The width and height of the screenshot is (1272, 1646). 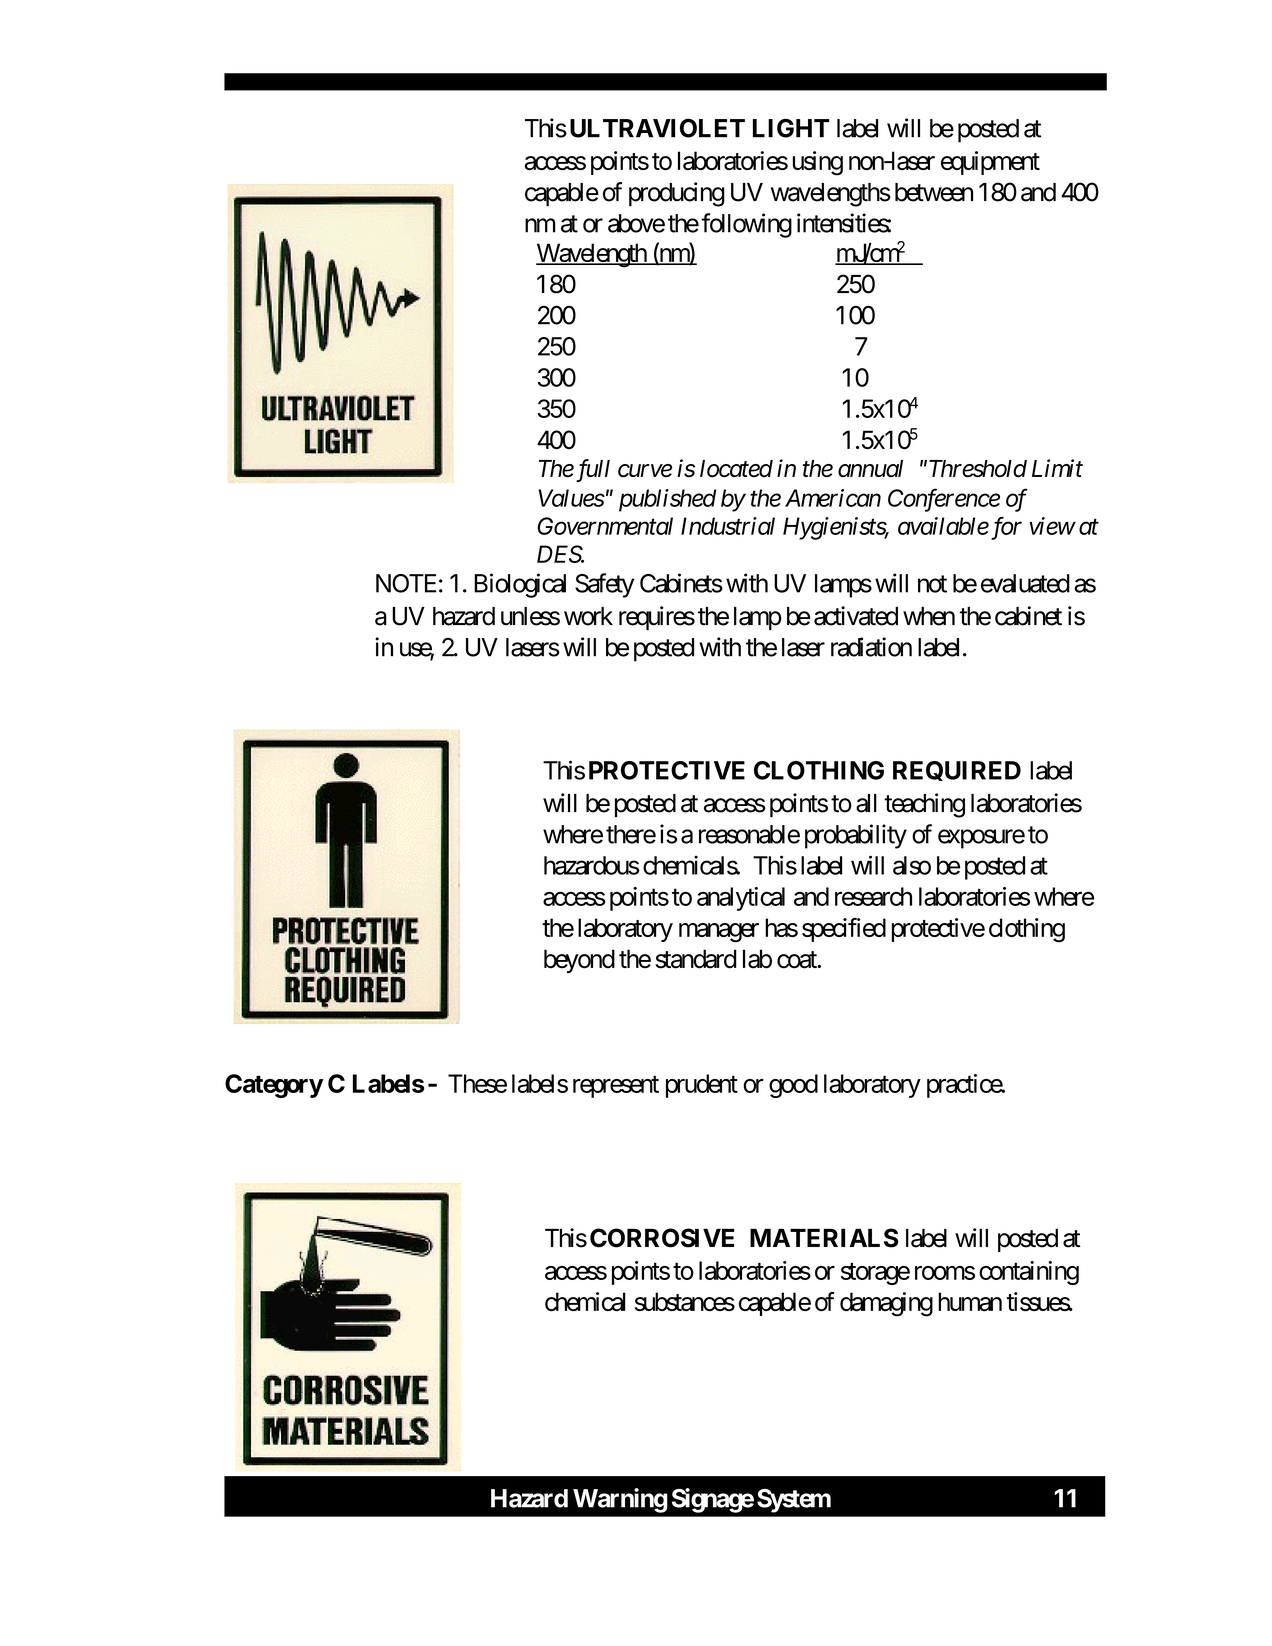 I want to click on LIGHT, so click(x=791, y=128).
